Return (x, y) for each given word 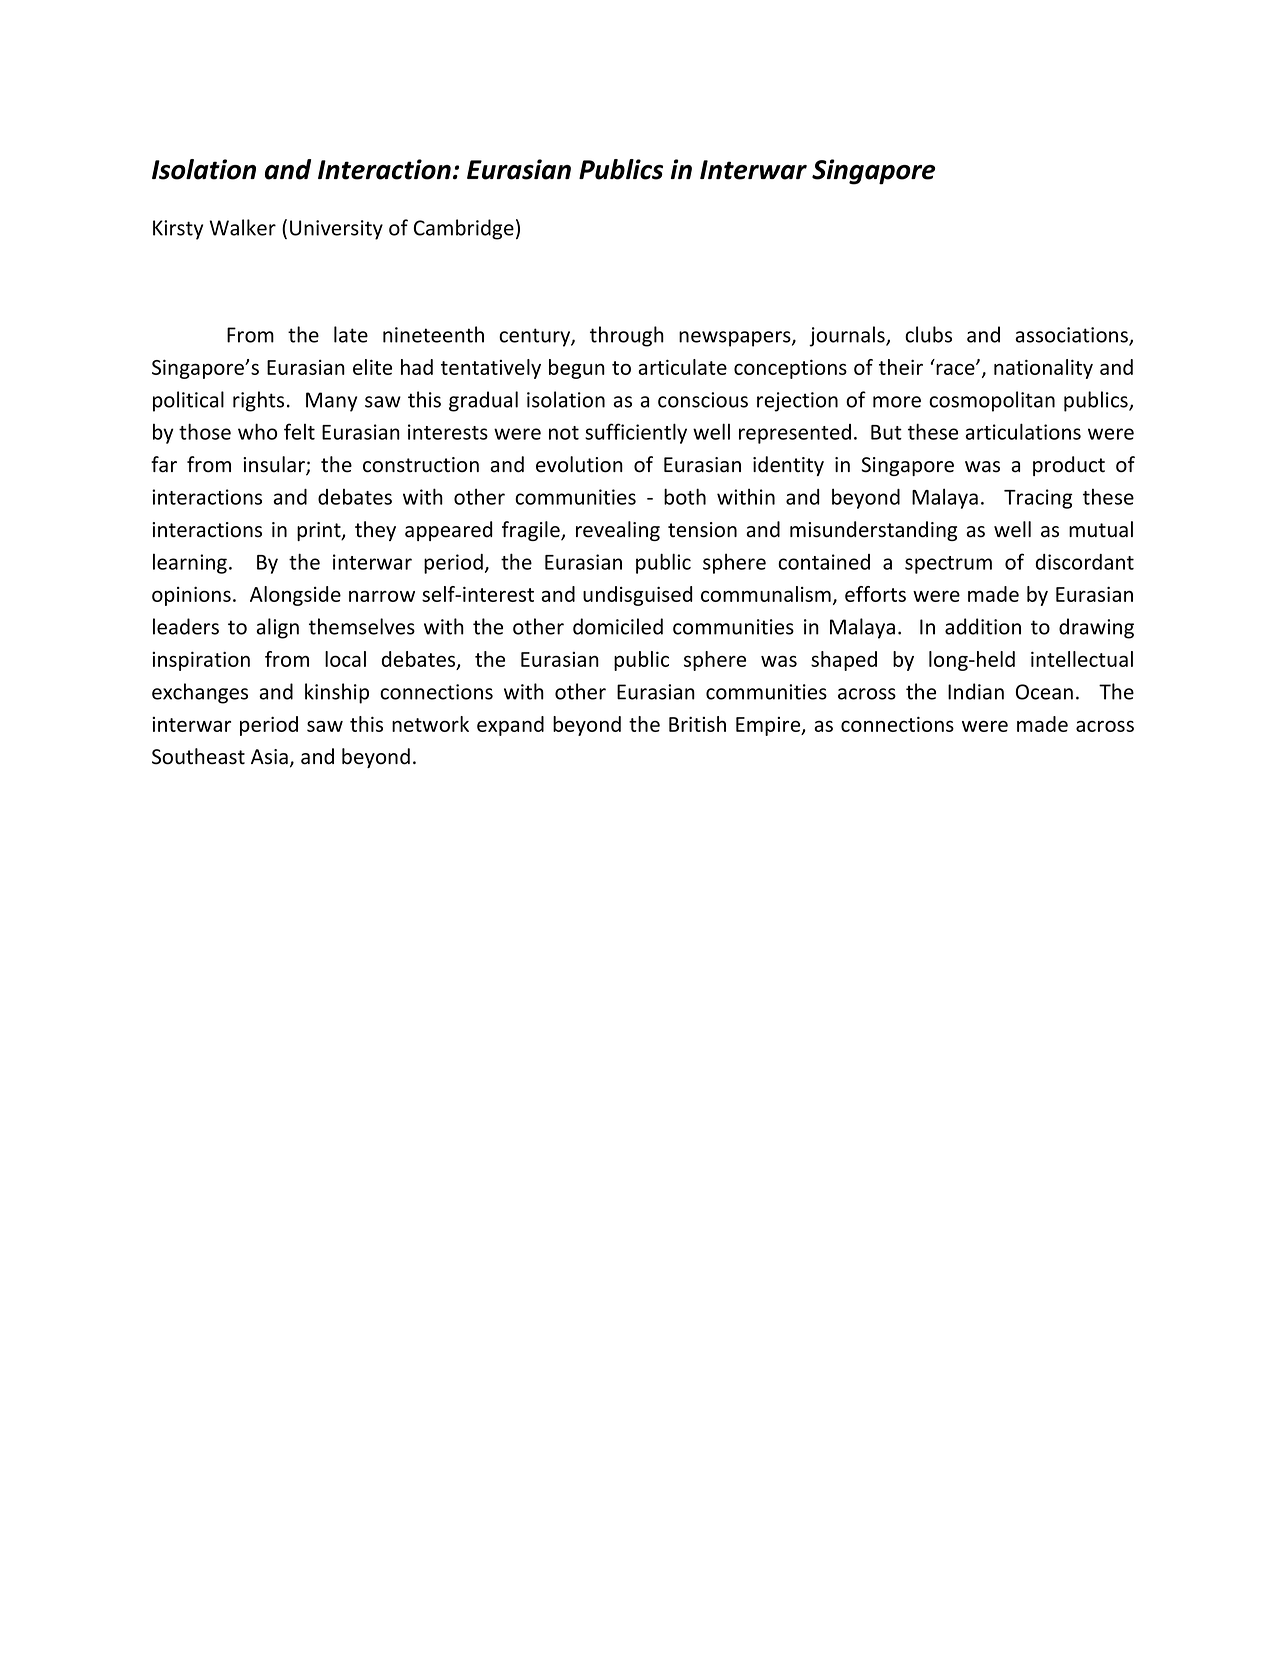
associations (1072, 336)
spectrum (948, 565)
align (277, 628)
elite (372, 367)
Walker (242, 227)
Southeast (198, 756)
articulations (1023, 431)
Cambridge (464, 229)
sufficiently (636, 433)
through (627, 336)
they (375, 531)
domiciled (618, 626)
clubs (928, 334)
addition (983, 626)
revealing (618, 531)
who (257, 431)
